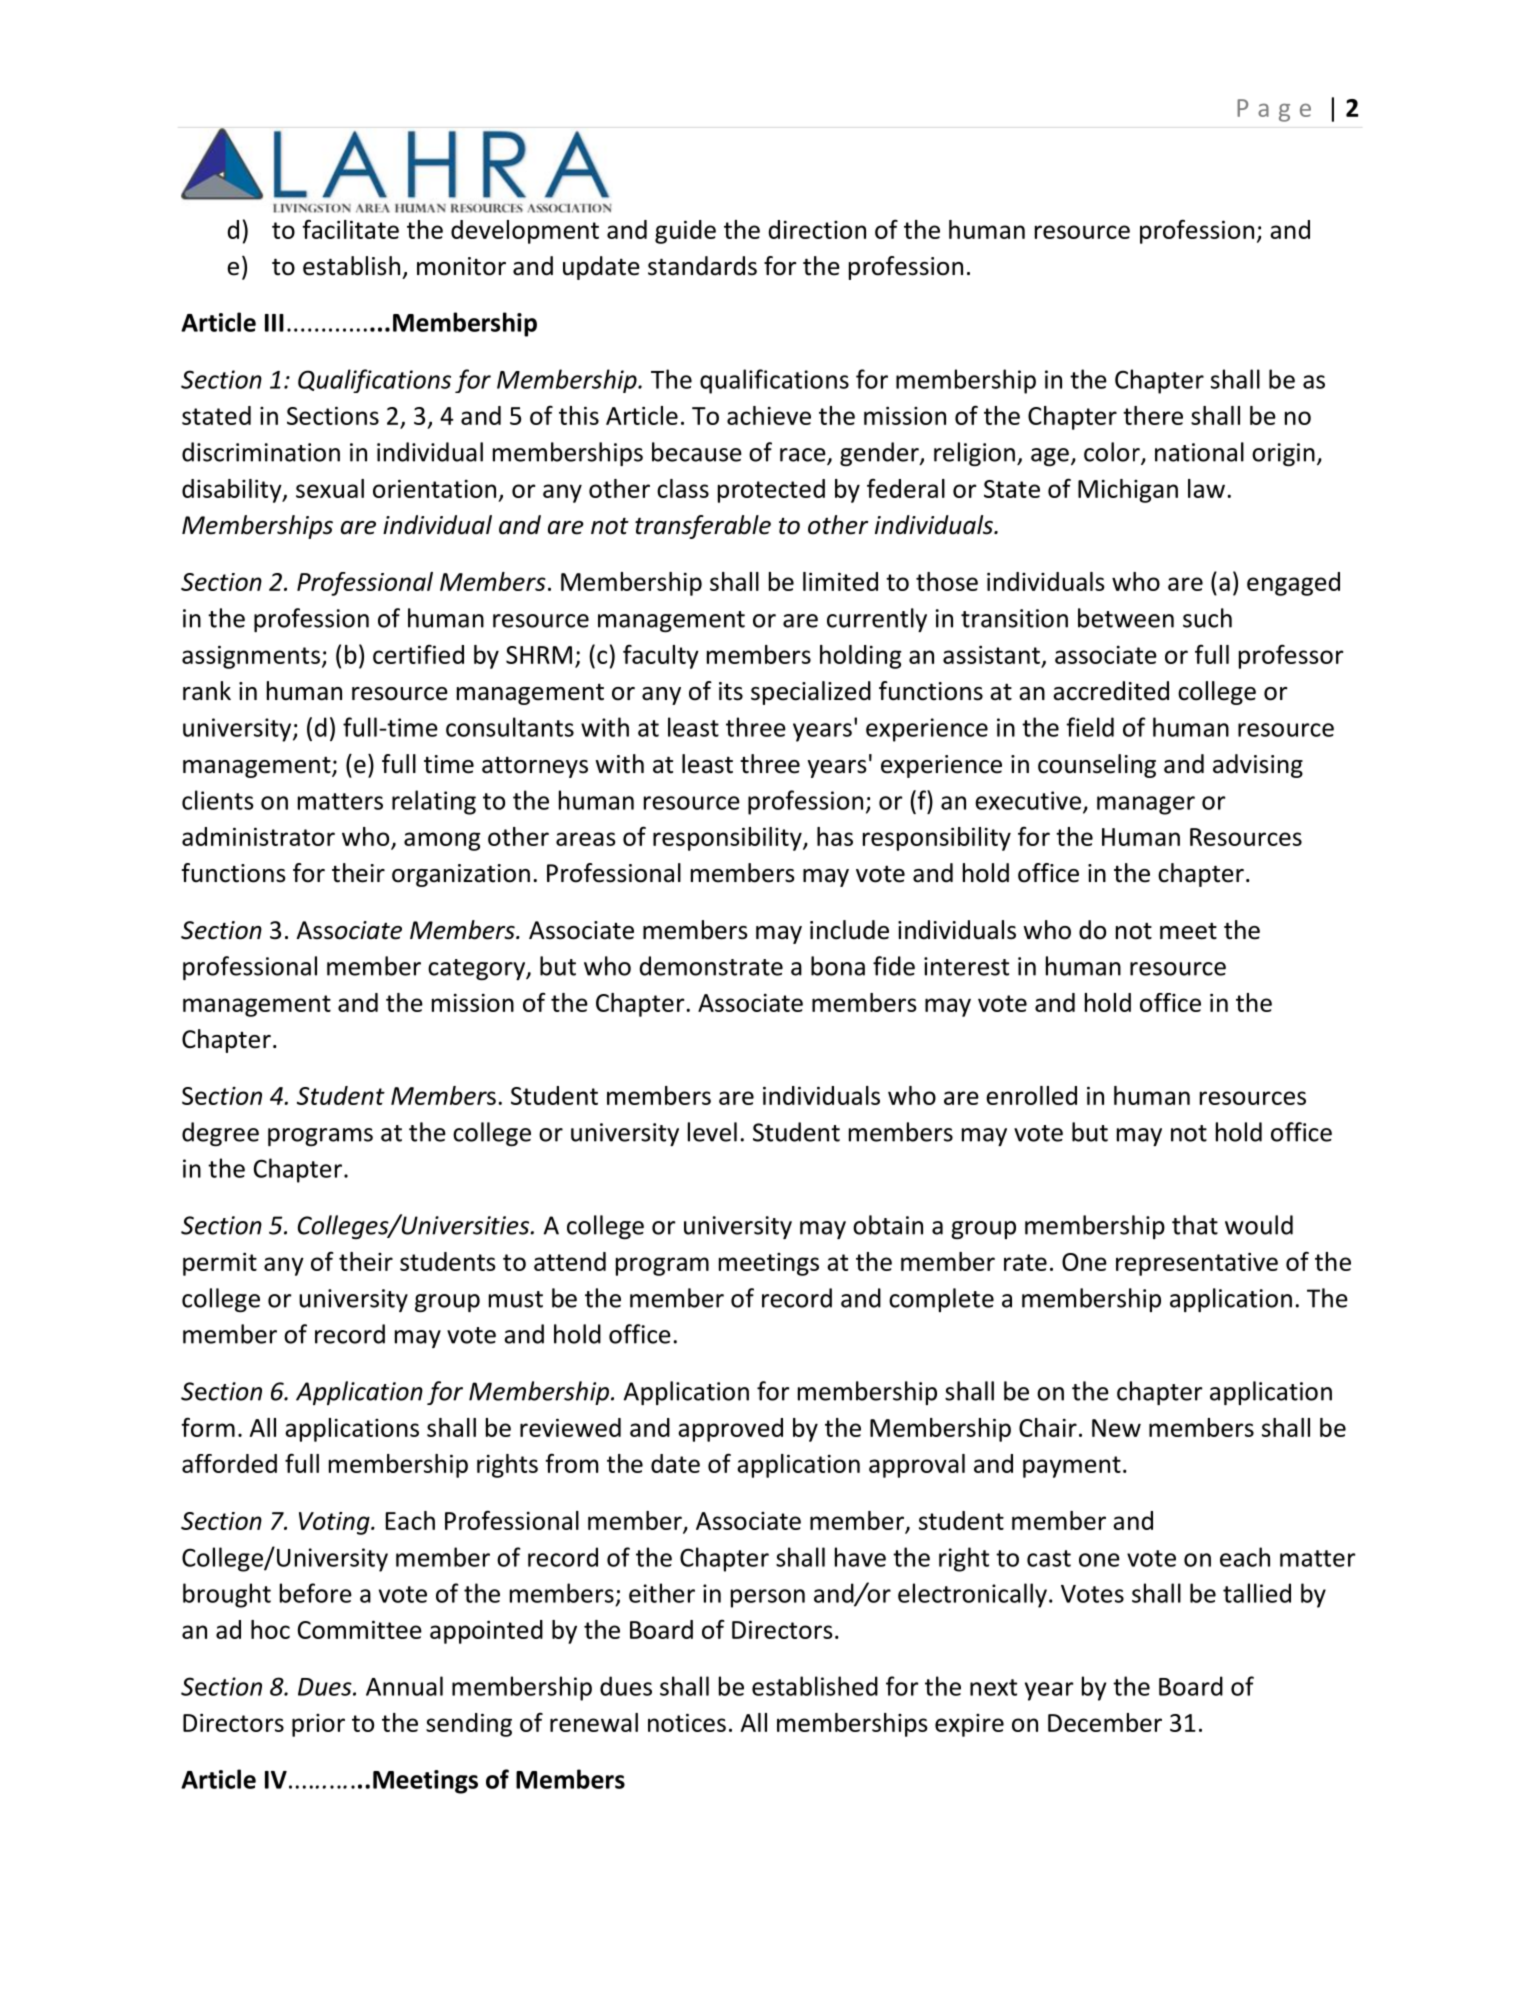  Describe the element at coordinates (1153, 415) in the screenshot. I see `there` at that location.
